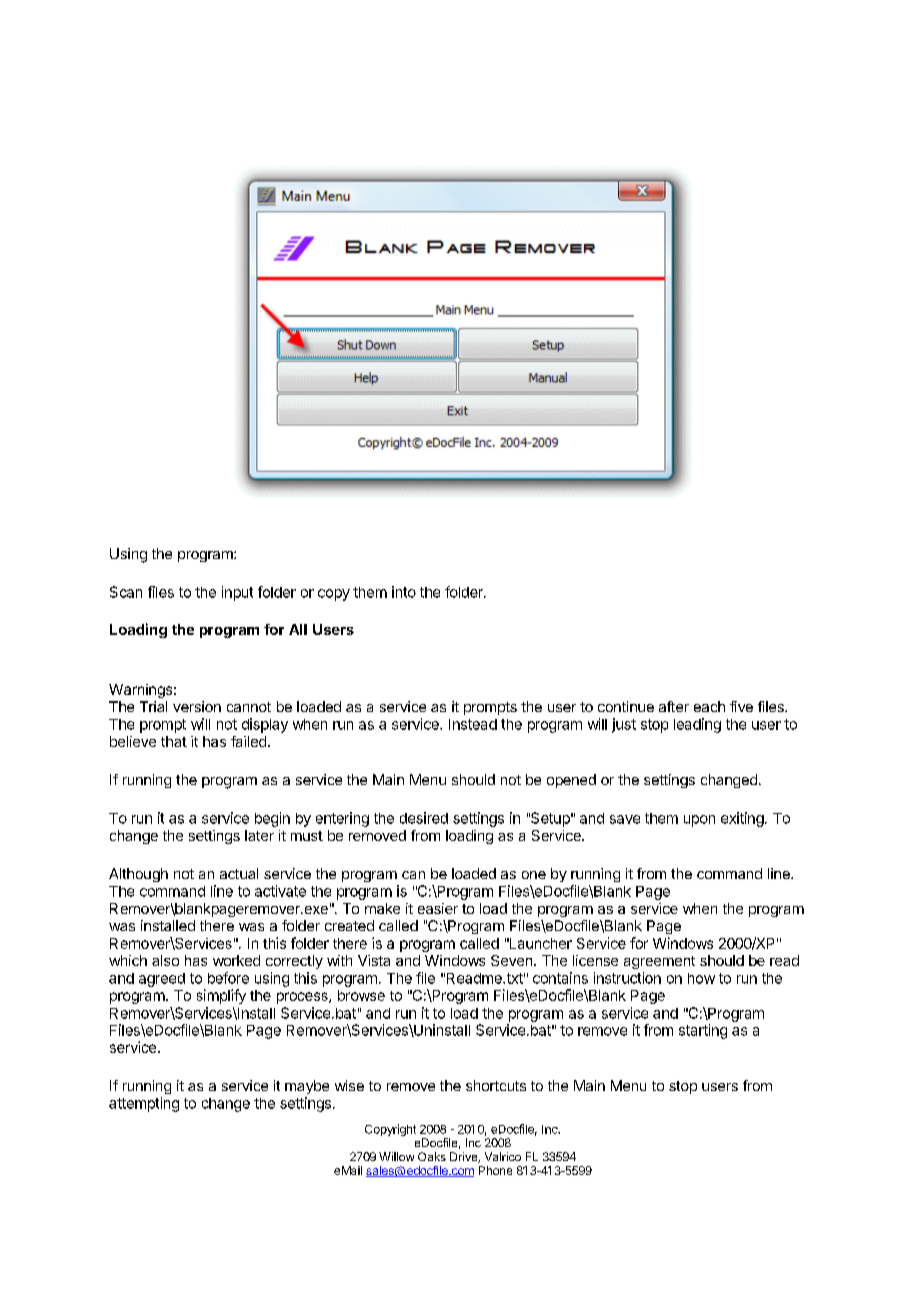 This screenshot has width=924, height=1308. I want to click on after, so click(674, 706).
